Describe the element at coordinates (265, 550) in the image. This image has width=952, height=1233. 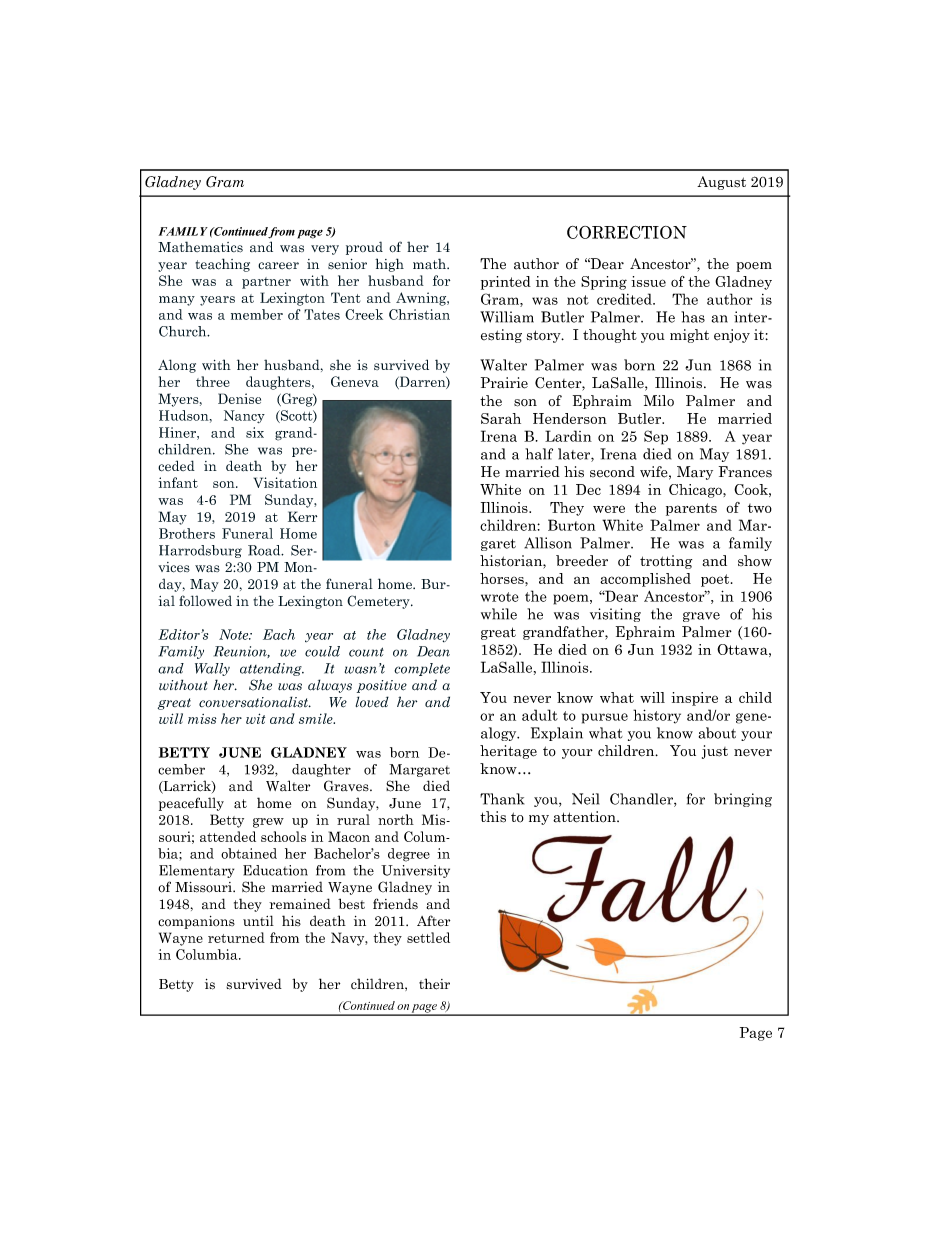
I see `Road` at that location.
